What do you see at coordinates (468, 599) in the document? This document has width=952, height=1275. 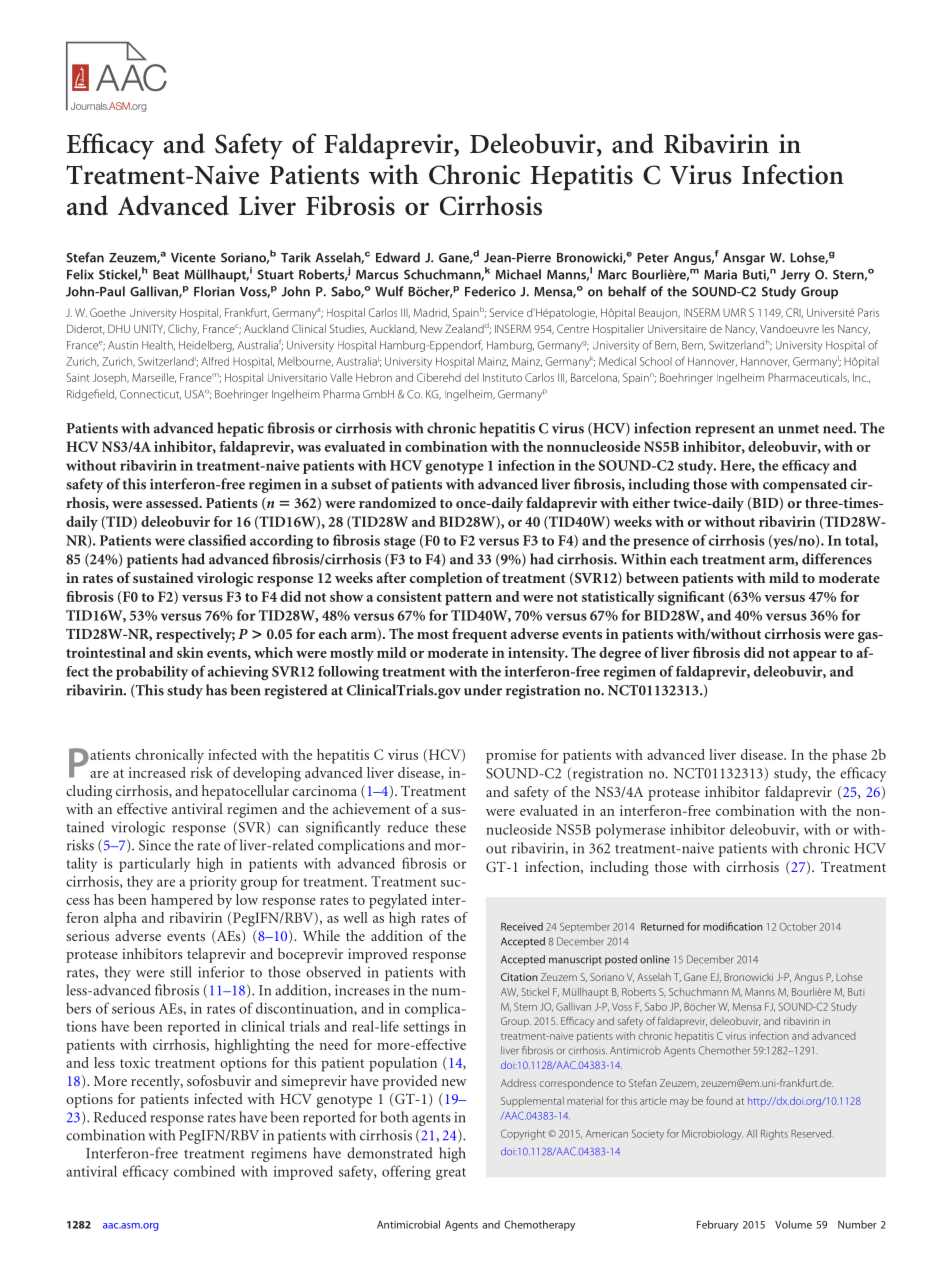 I see `pattern` at bounding box center [468, 599].
